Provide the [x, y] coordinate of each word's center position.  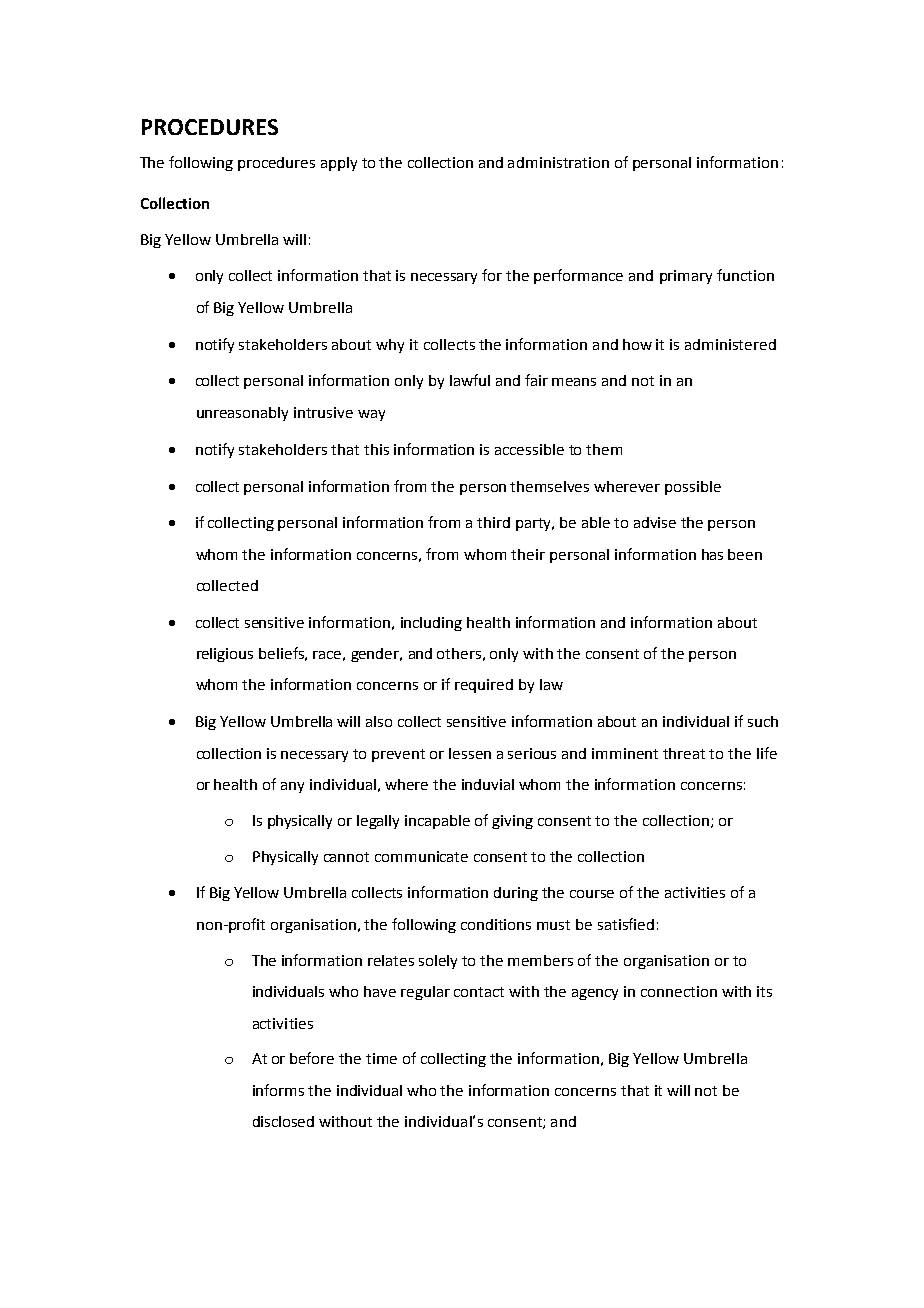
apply [339, 164]
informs [278, 1090]
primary [686, 277]
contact [479, 992]
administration [558, 162]
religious [225, 655]
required [484, 686]
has [712, 554]
